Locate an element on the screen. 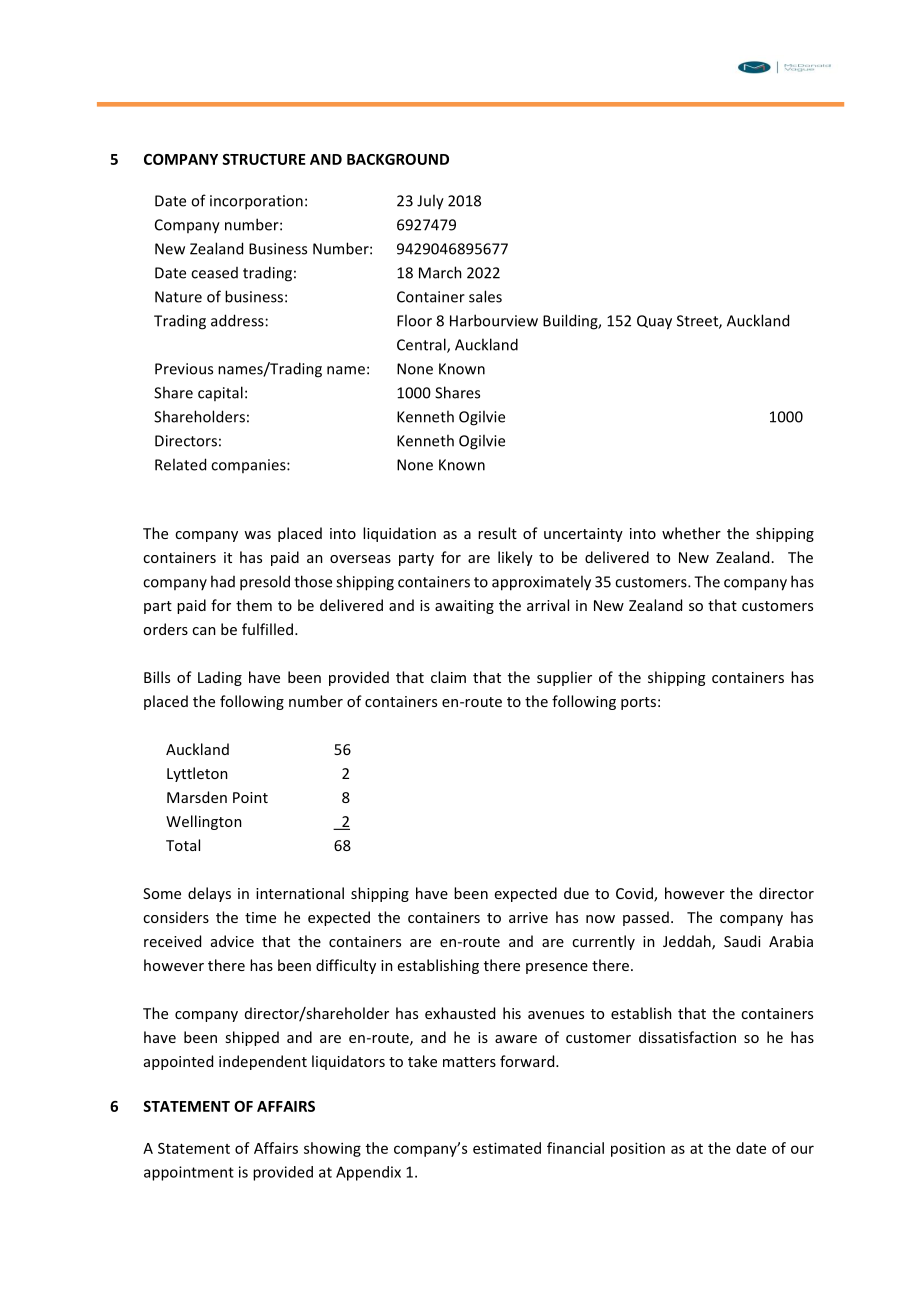  Quay is located at coordinates (654, 322).
